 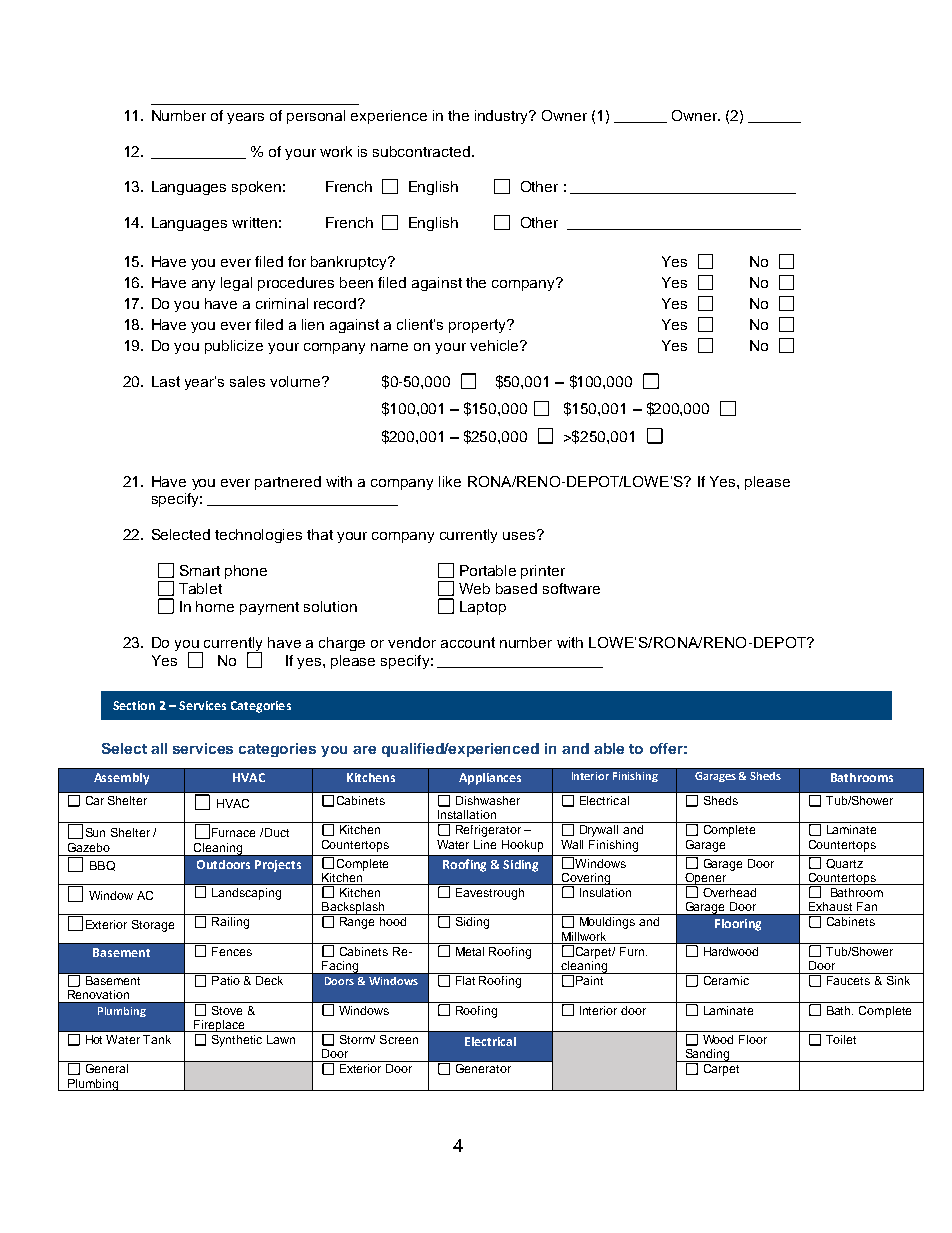 I want to click on Assembly, so click(x=121, y=779).
